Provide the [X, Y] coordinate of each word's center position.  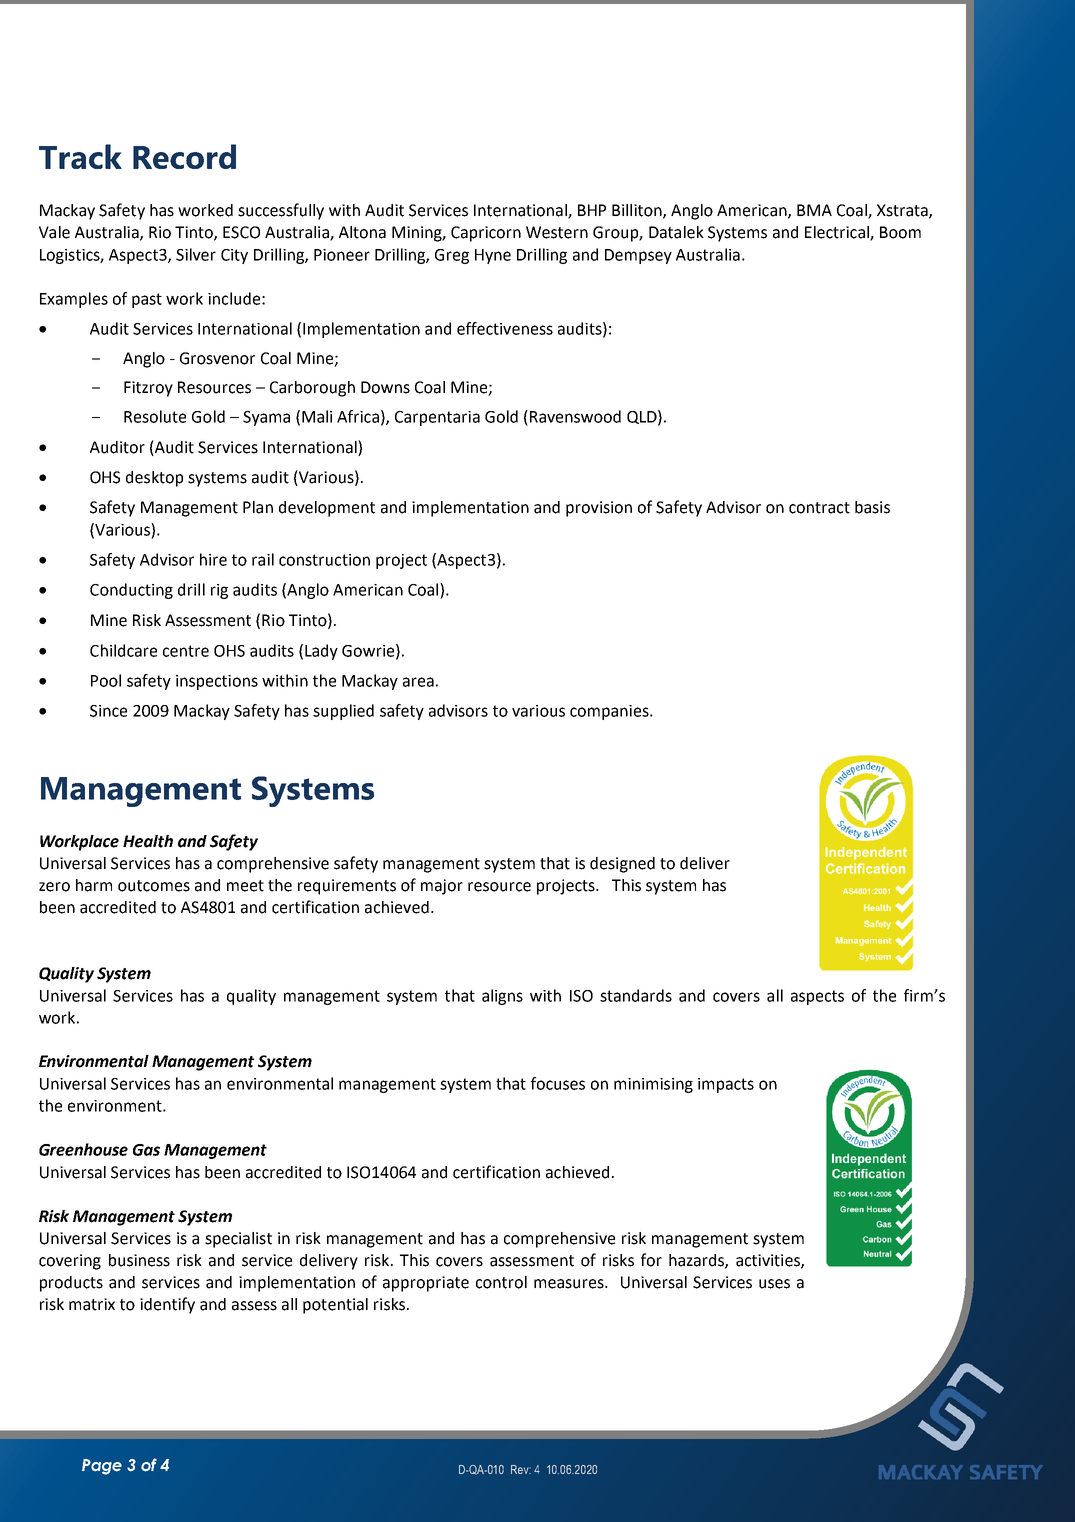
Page [102, 1467]
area [418, 682]
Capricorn [486, 234]
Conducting [131, 591]
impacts [726, 1085]
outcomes [154, 886]
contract [819, 508]
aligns [502, 997]
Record [184, 156]
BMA [814, 210]
